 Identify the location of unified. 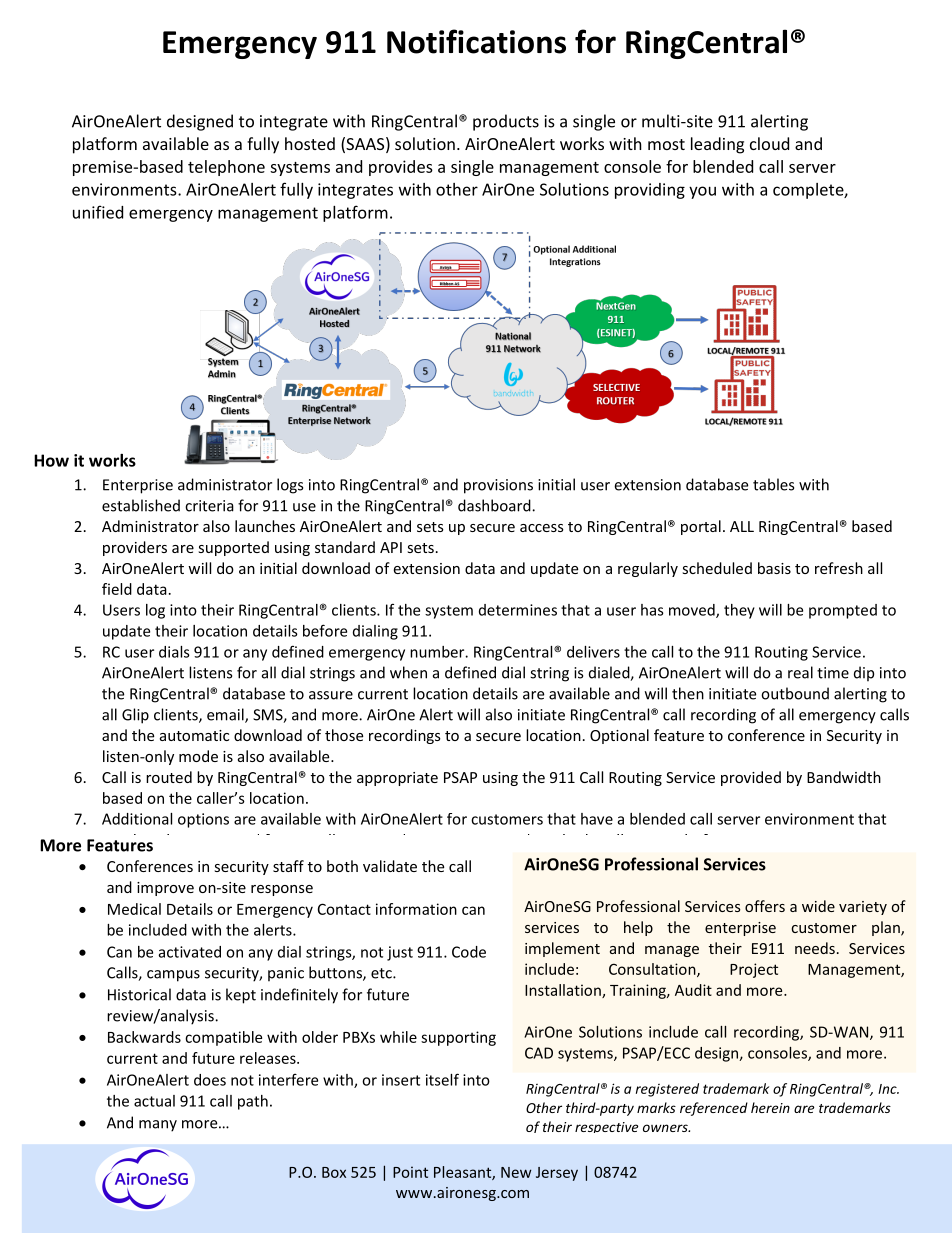
(98, 212).
